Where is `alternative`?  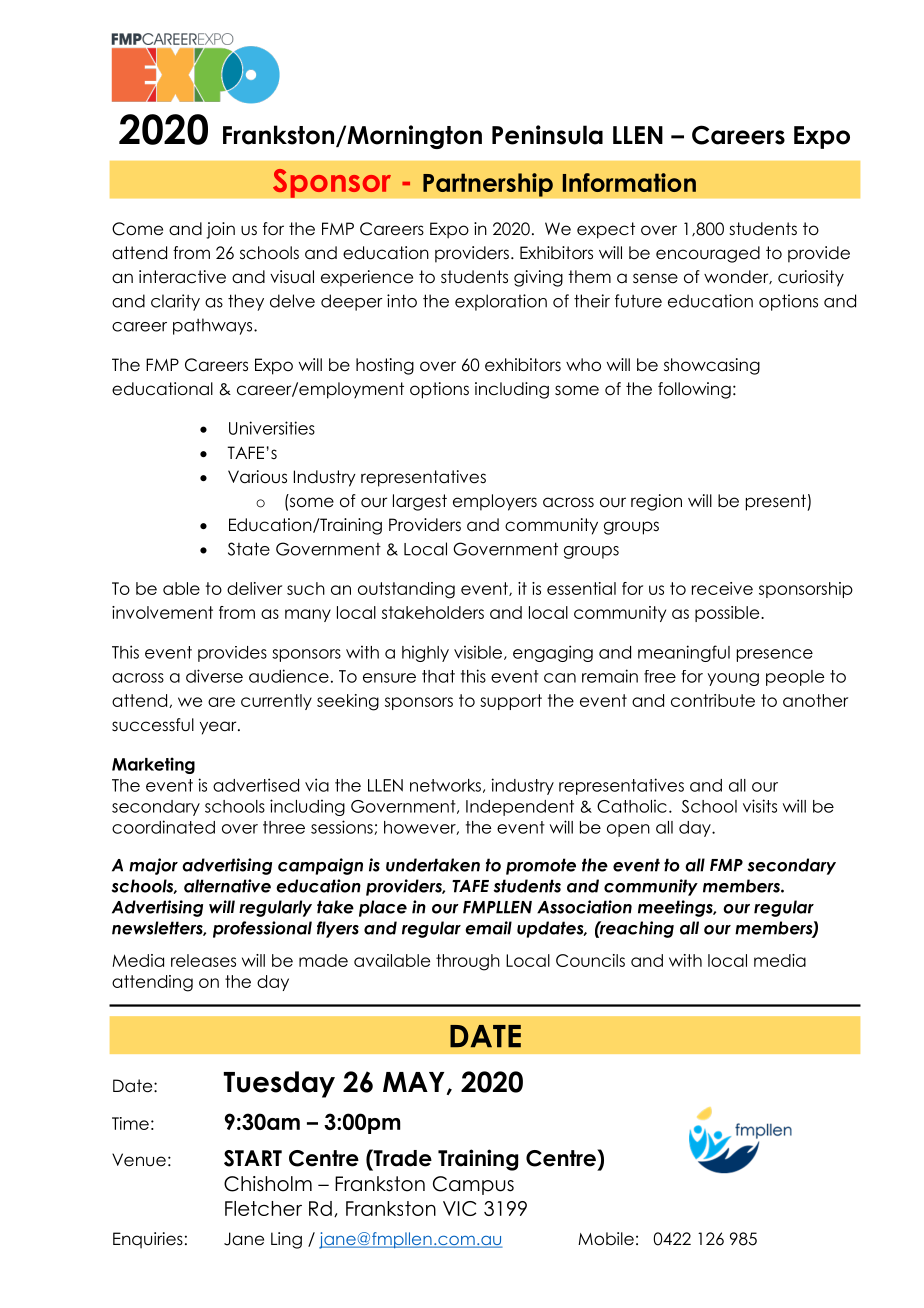 alternative is located at coordinates (227, 886).
